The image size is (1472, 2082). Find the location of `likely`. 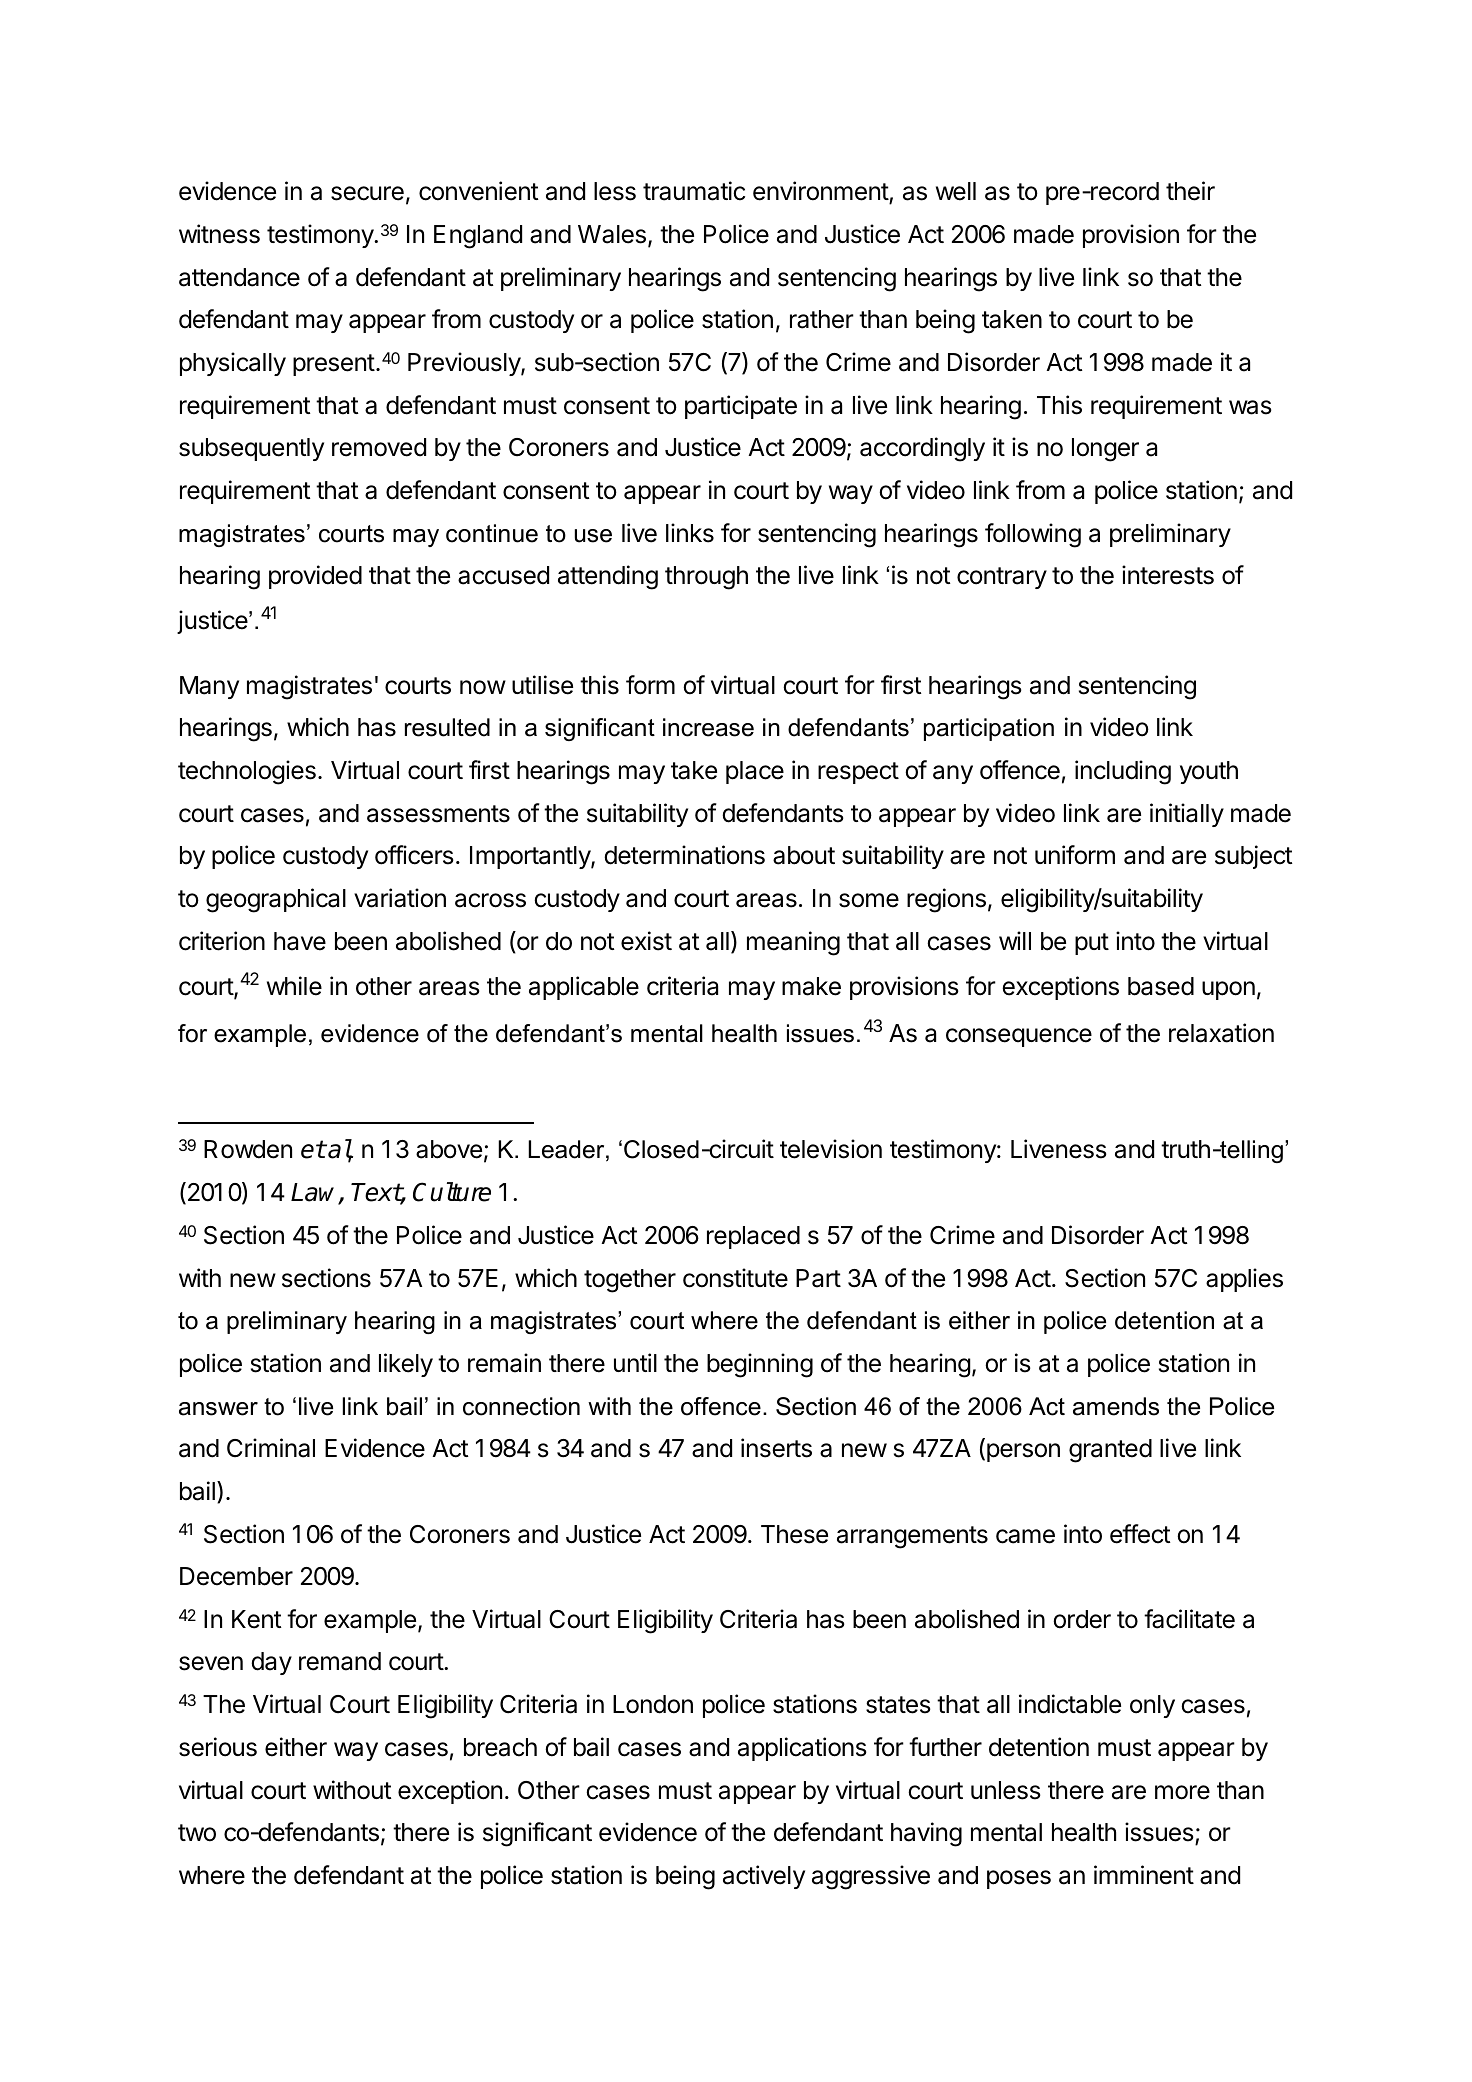

likely is located at coordinates (406, 1365).
